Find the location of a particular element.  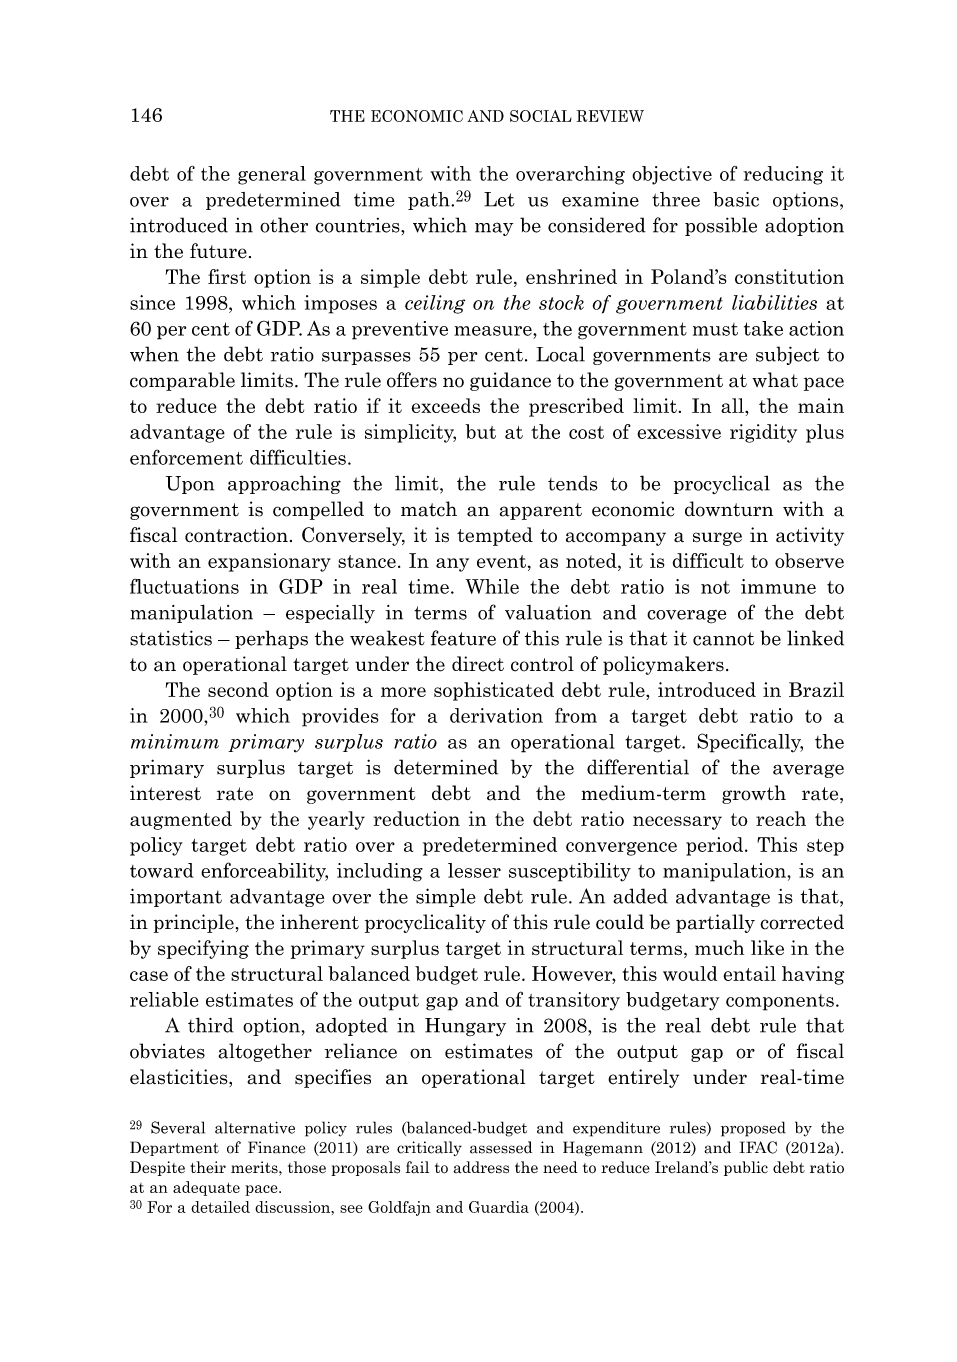

public is located at coordinates (746, 1168).
